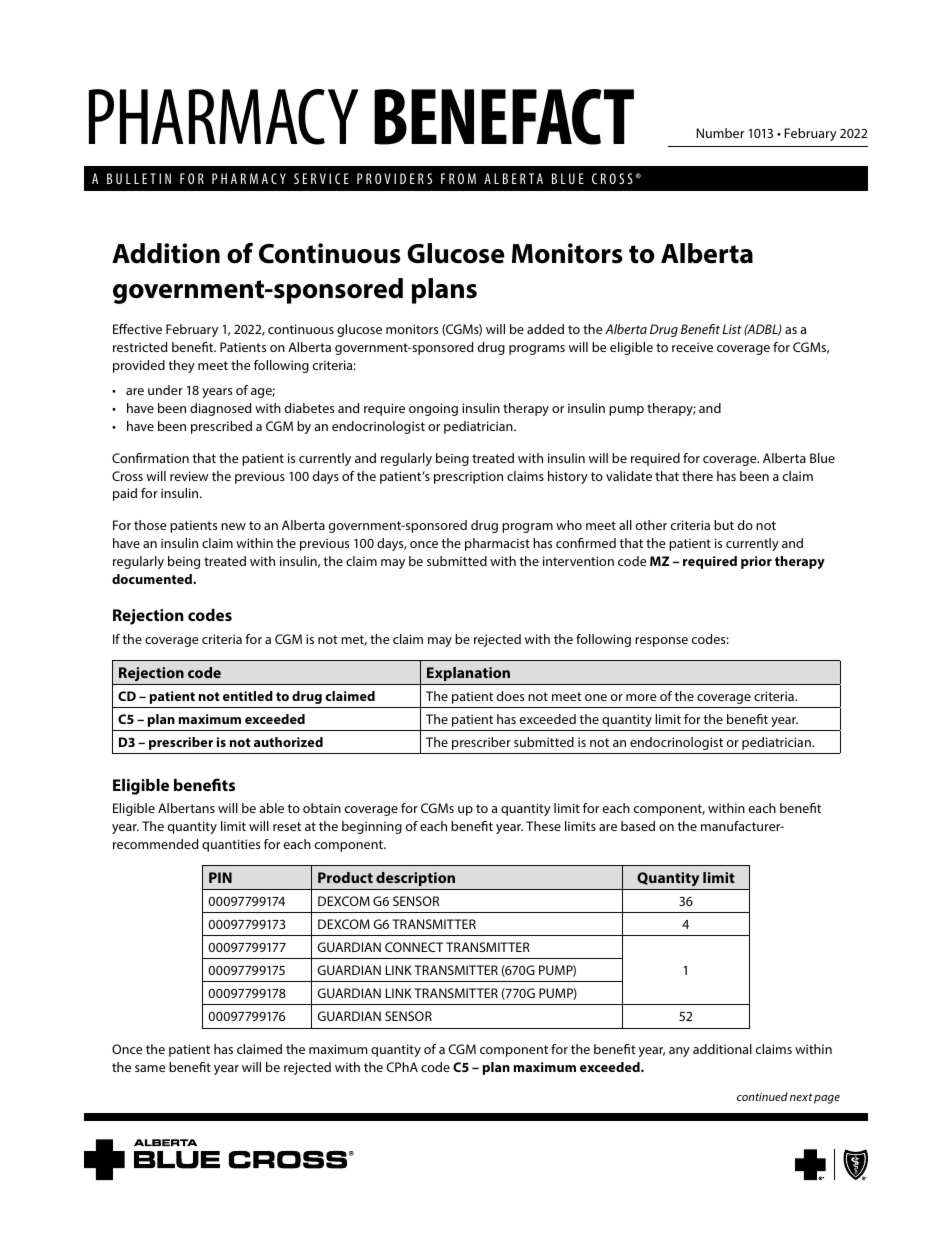  Describe the element at coordinates (321, 178) in the screenshot. I see `SERVICE` at that location.
